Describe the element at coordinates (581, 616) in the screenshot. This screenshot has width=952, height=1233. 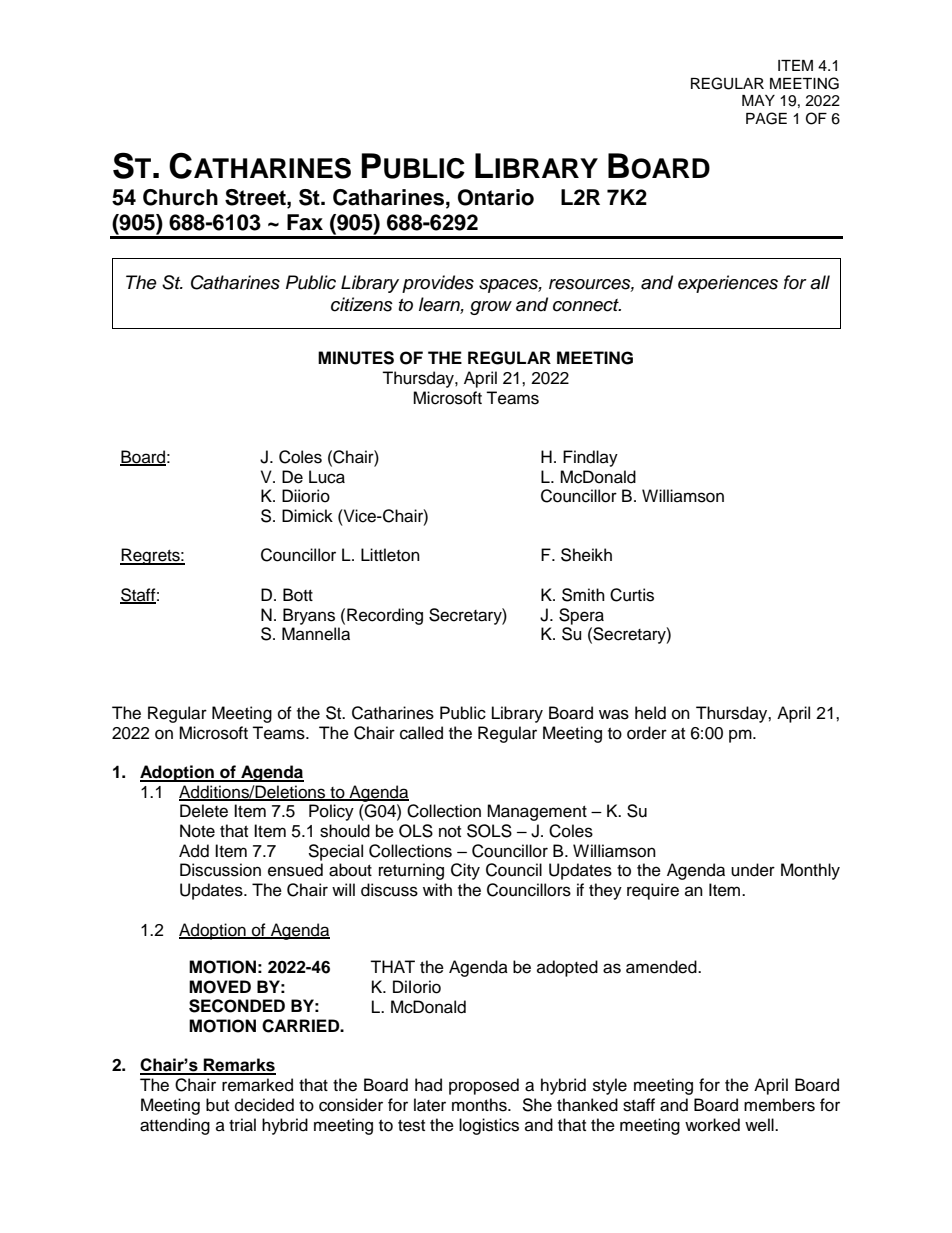
I see `Spera` at that location.
